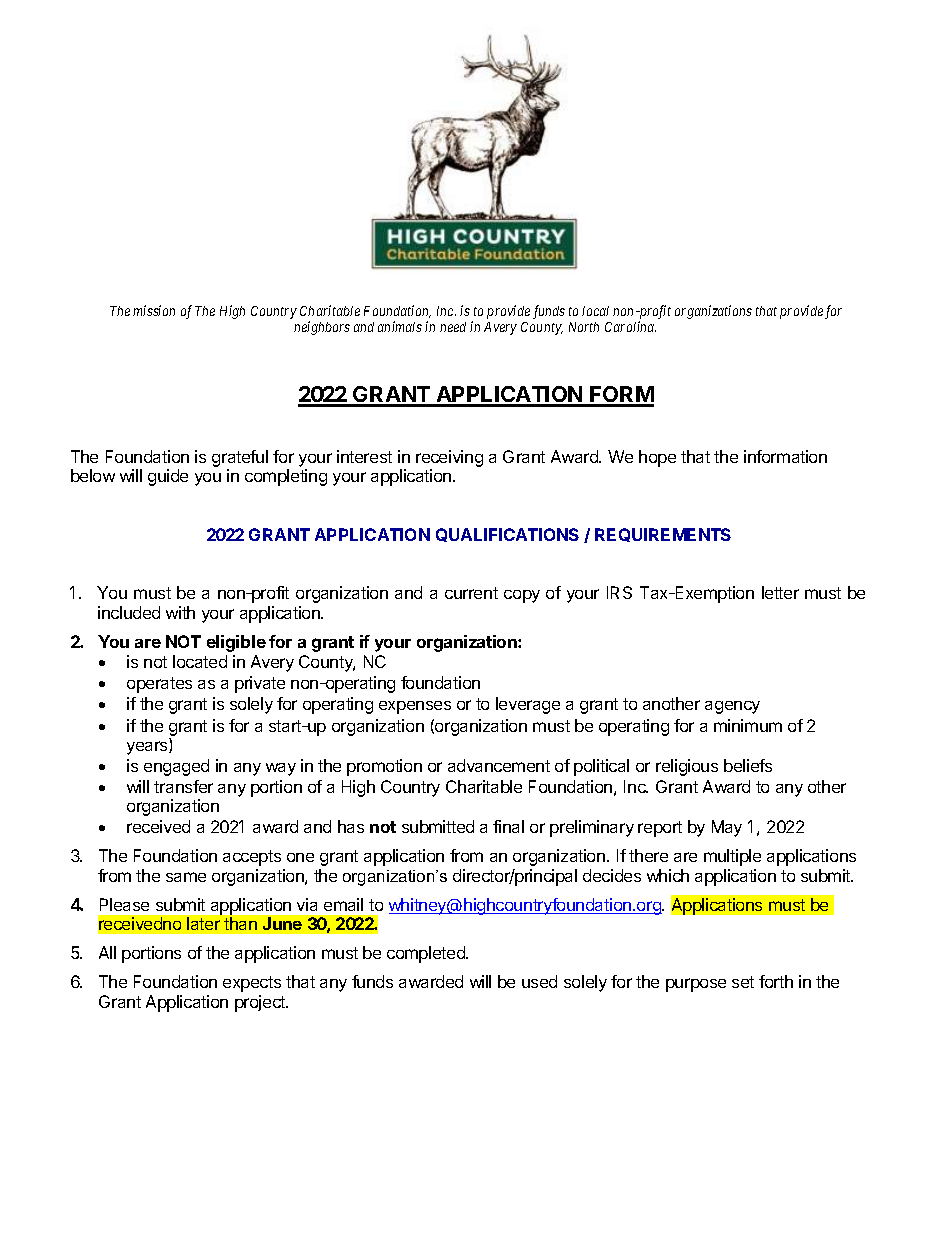 The width and height of the screenshot is (952, 1233). Describe the element at coordinates (727, 828) in the screenshot. I see `May` at that location.
